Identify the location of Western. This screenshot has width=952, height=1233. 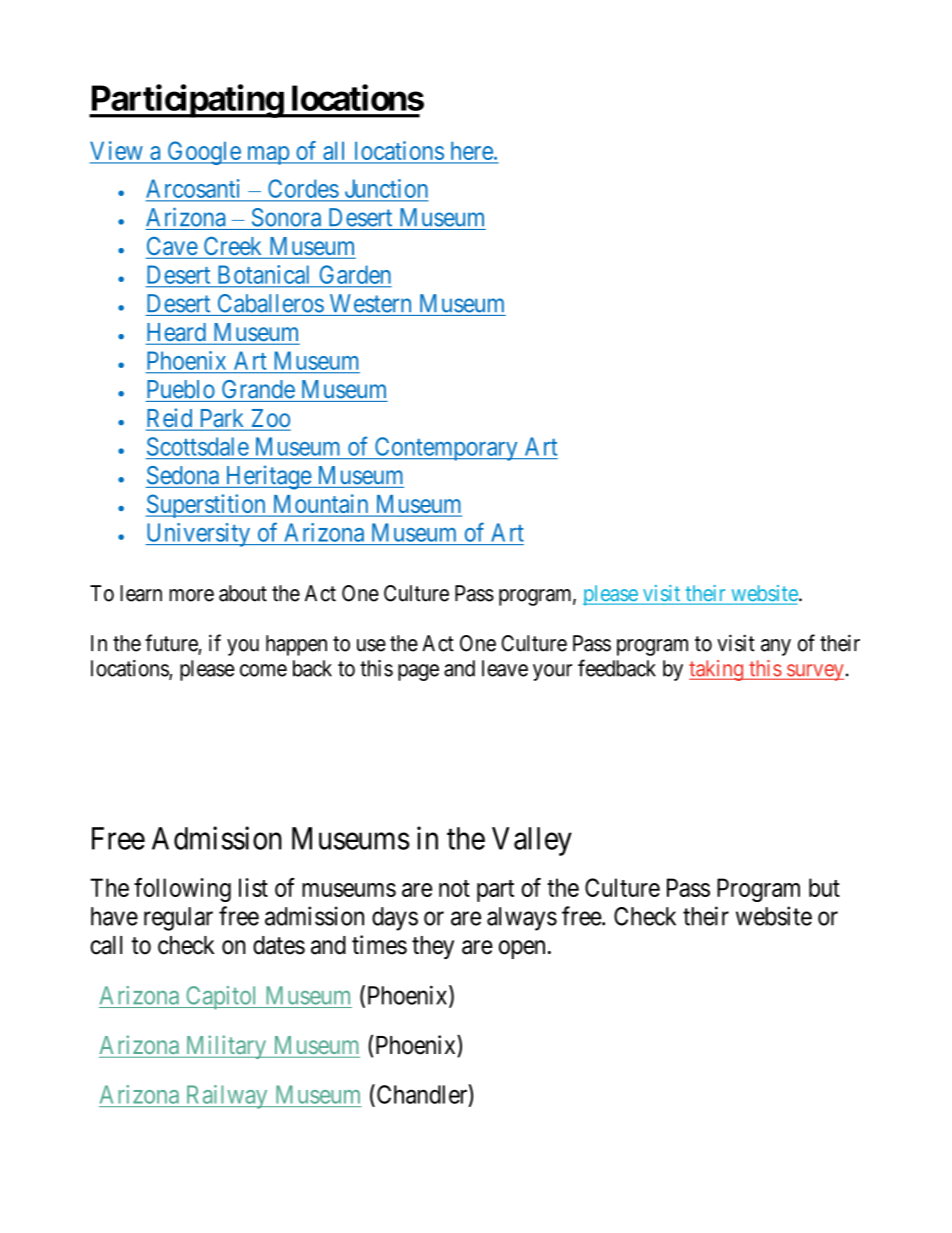
(370, 303).
